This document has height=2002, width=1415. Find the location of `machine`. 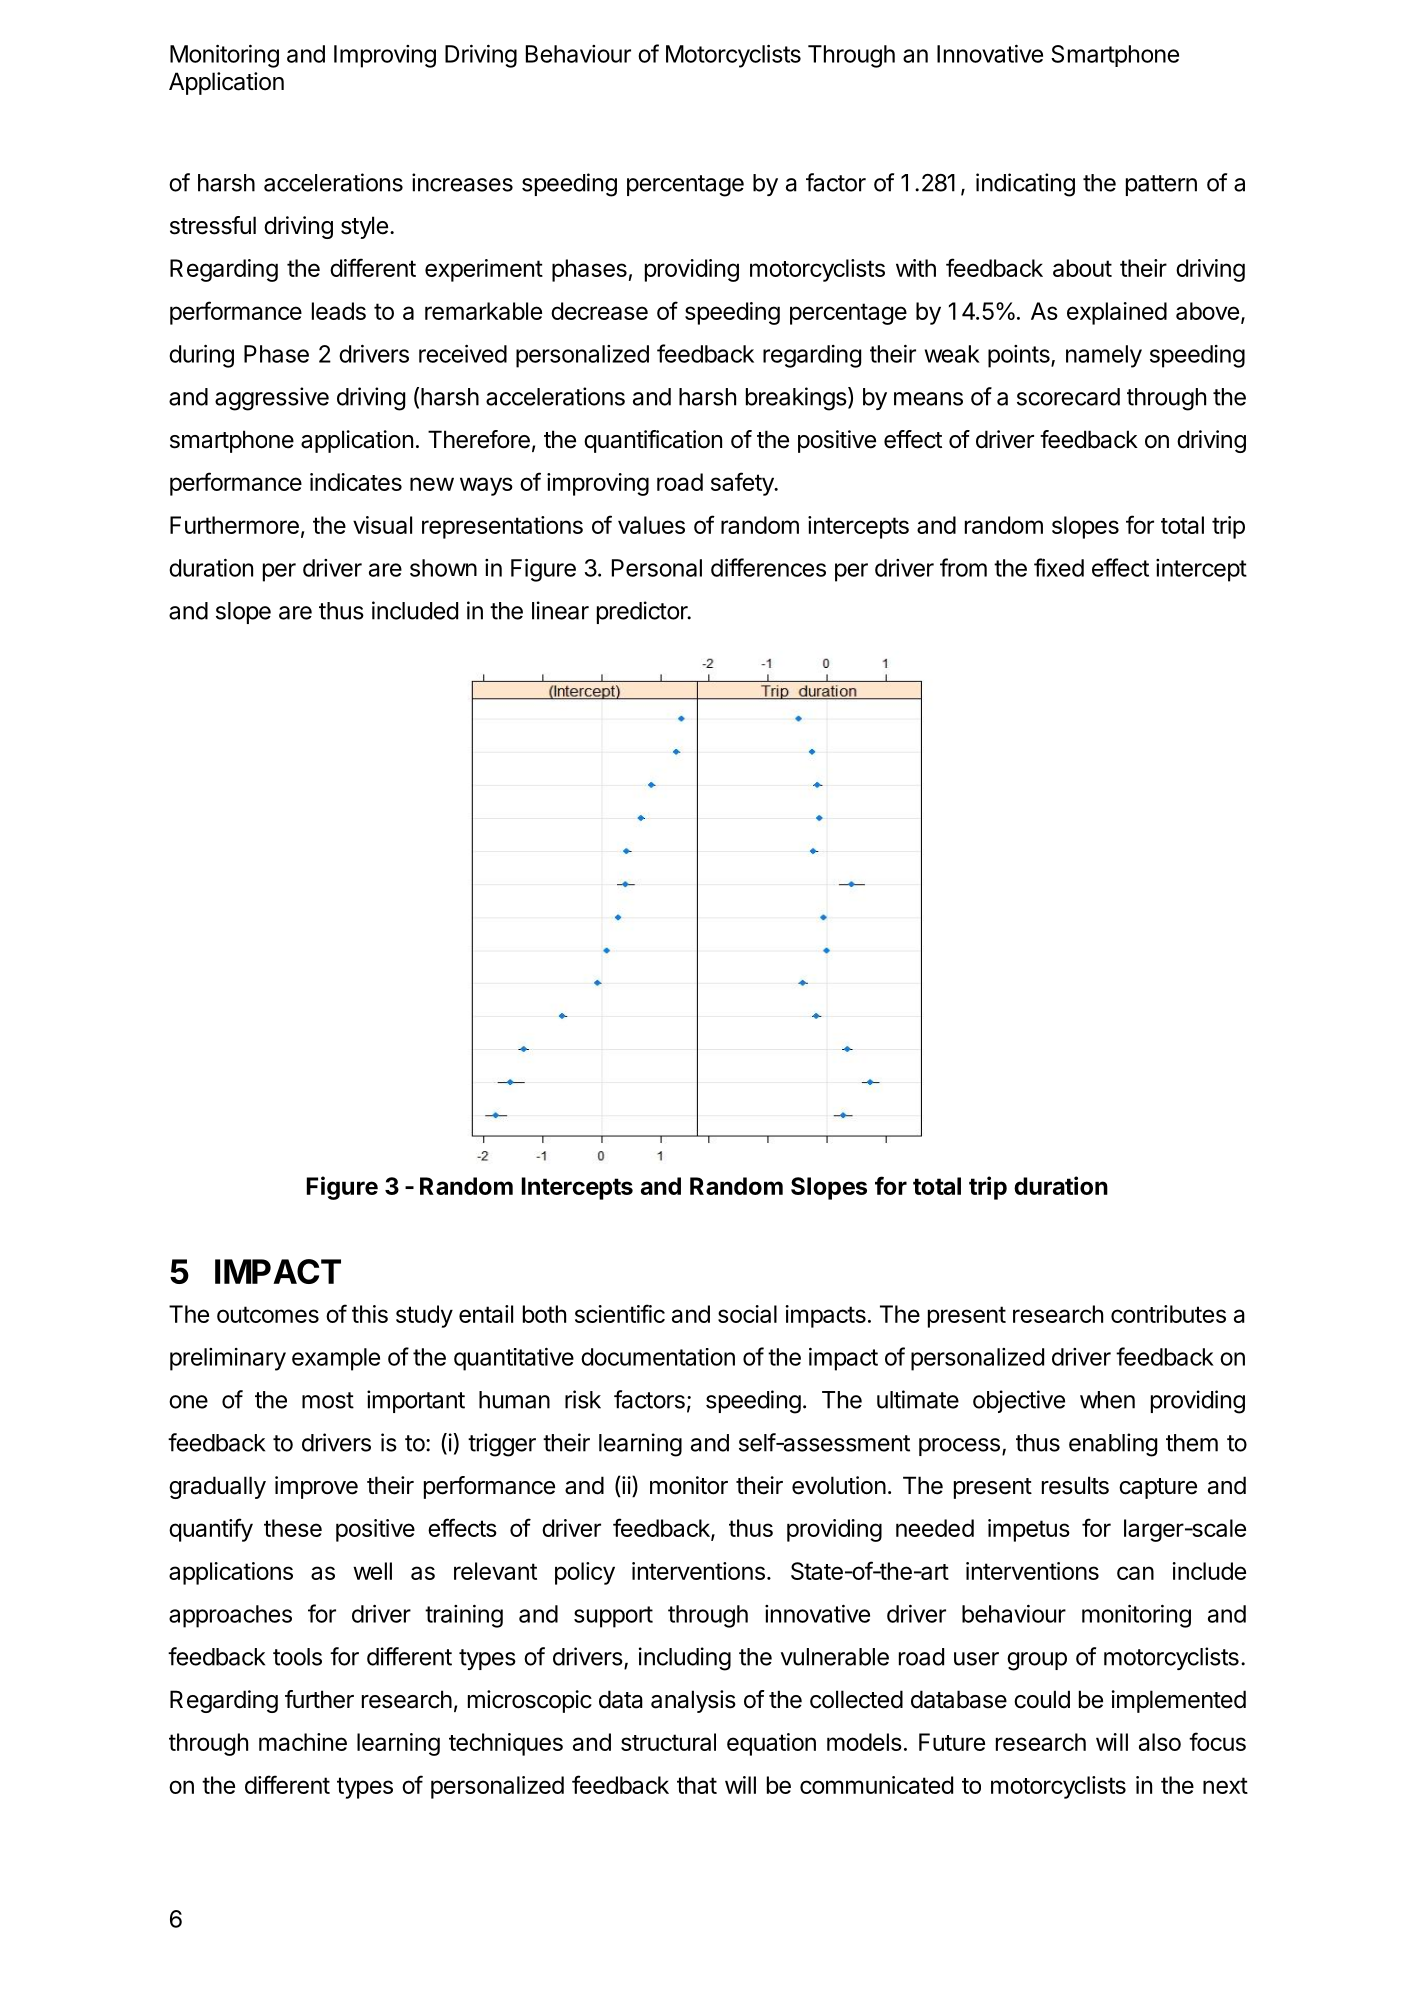

machine is located at coordinates (303, 1742).
